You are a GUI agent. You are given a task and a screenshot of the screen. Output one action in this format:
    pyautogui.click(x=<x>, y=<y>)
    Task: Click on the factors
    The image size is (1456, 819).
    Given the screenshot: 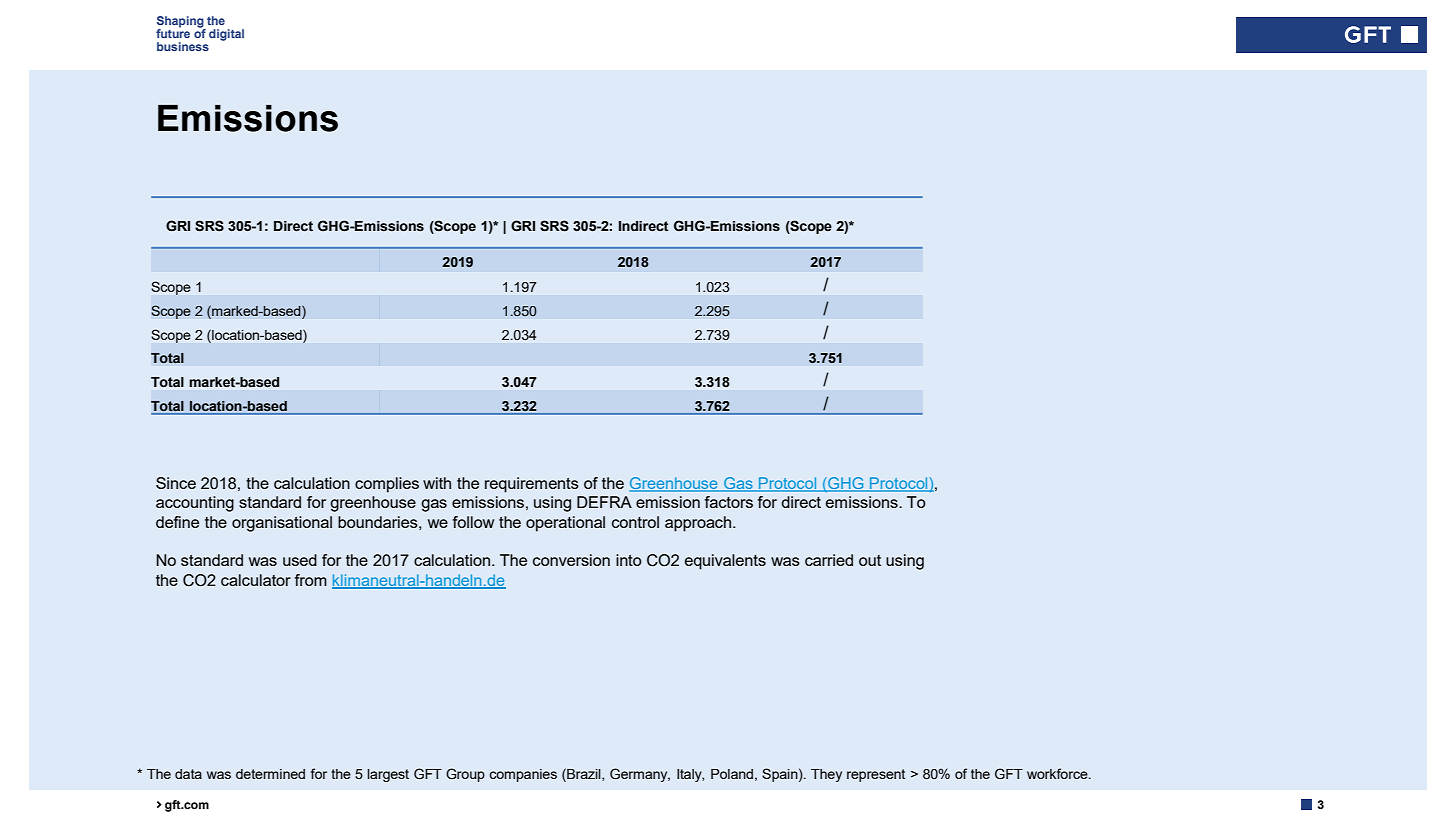 What is the action you would take?
    pyautogui.click(x=729, y=502)
